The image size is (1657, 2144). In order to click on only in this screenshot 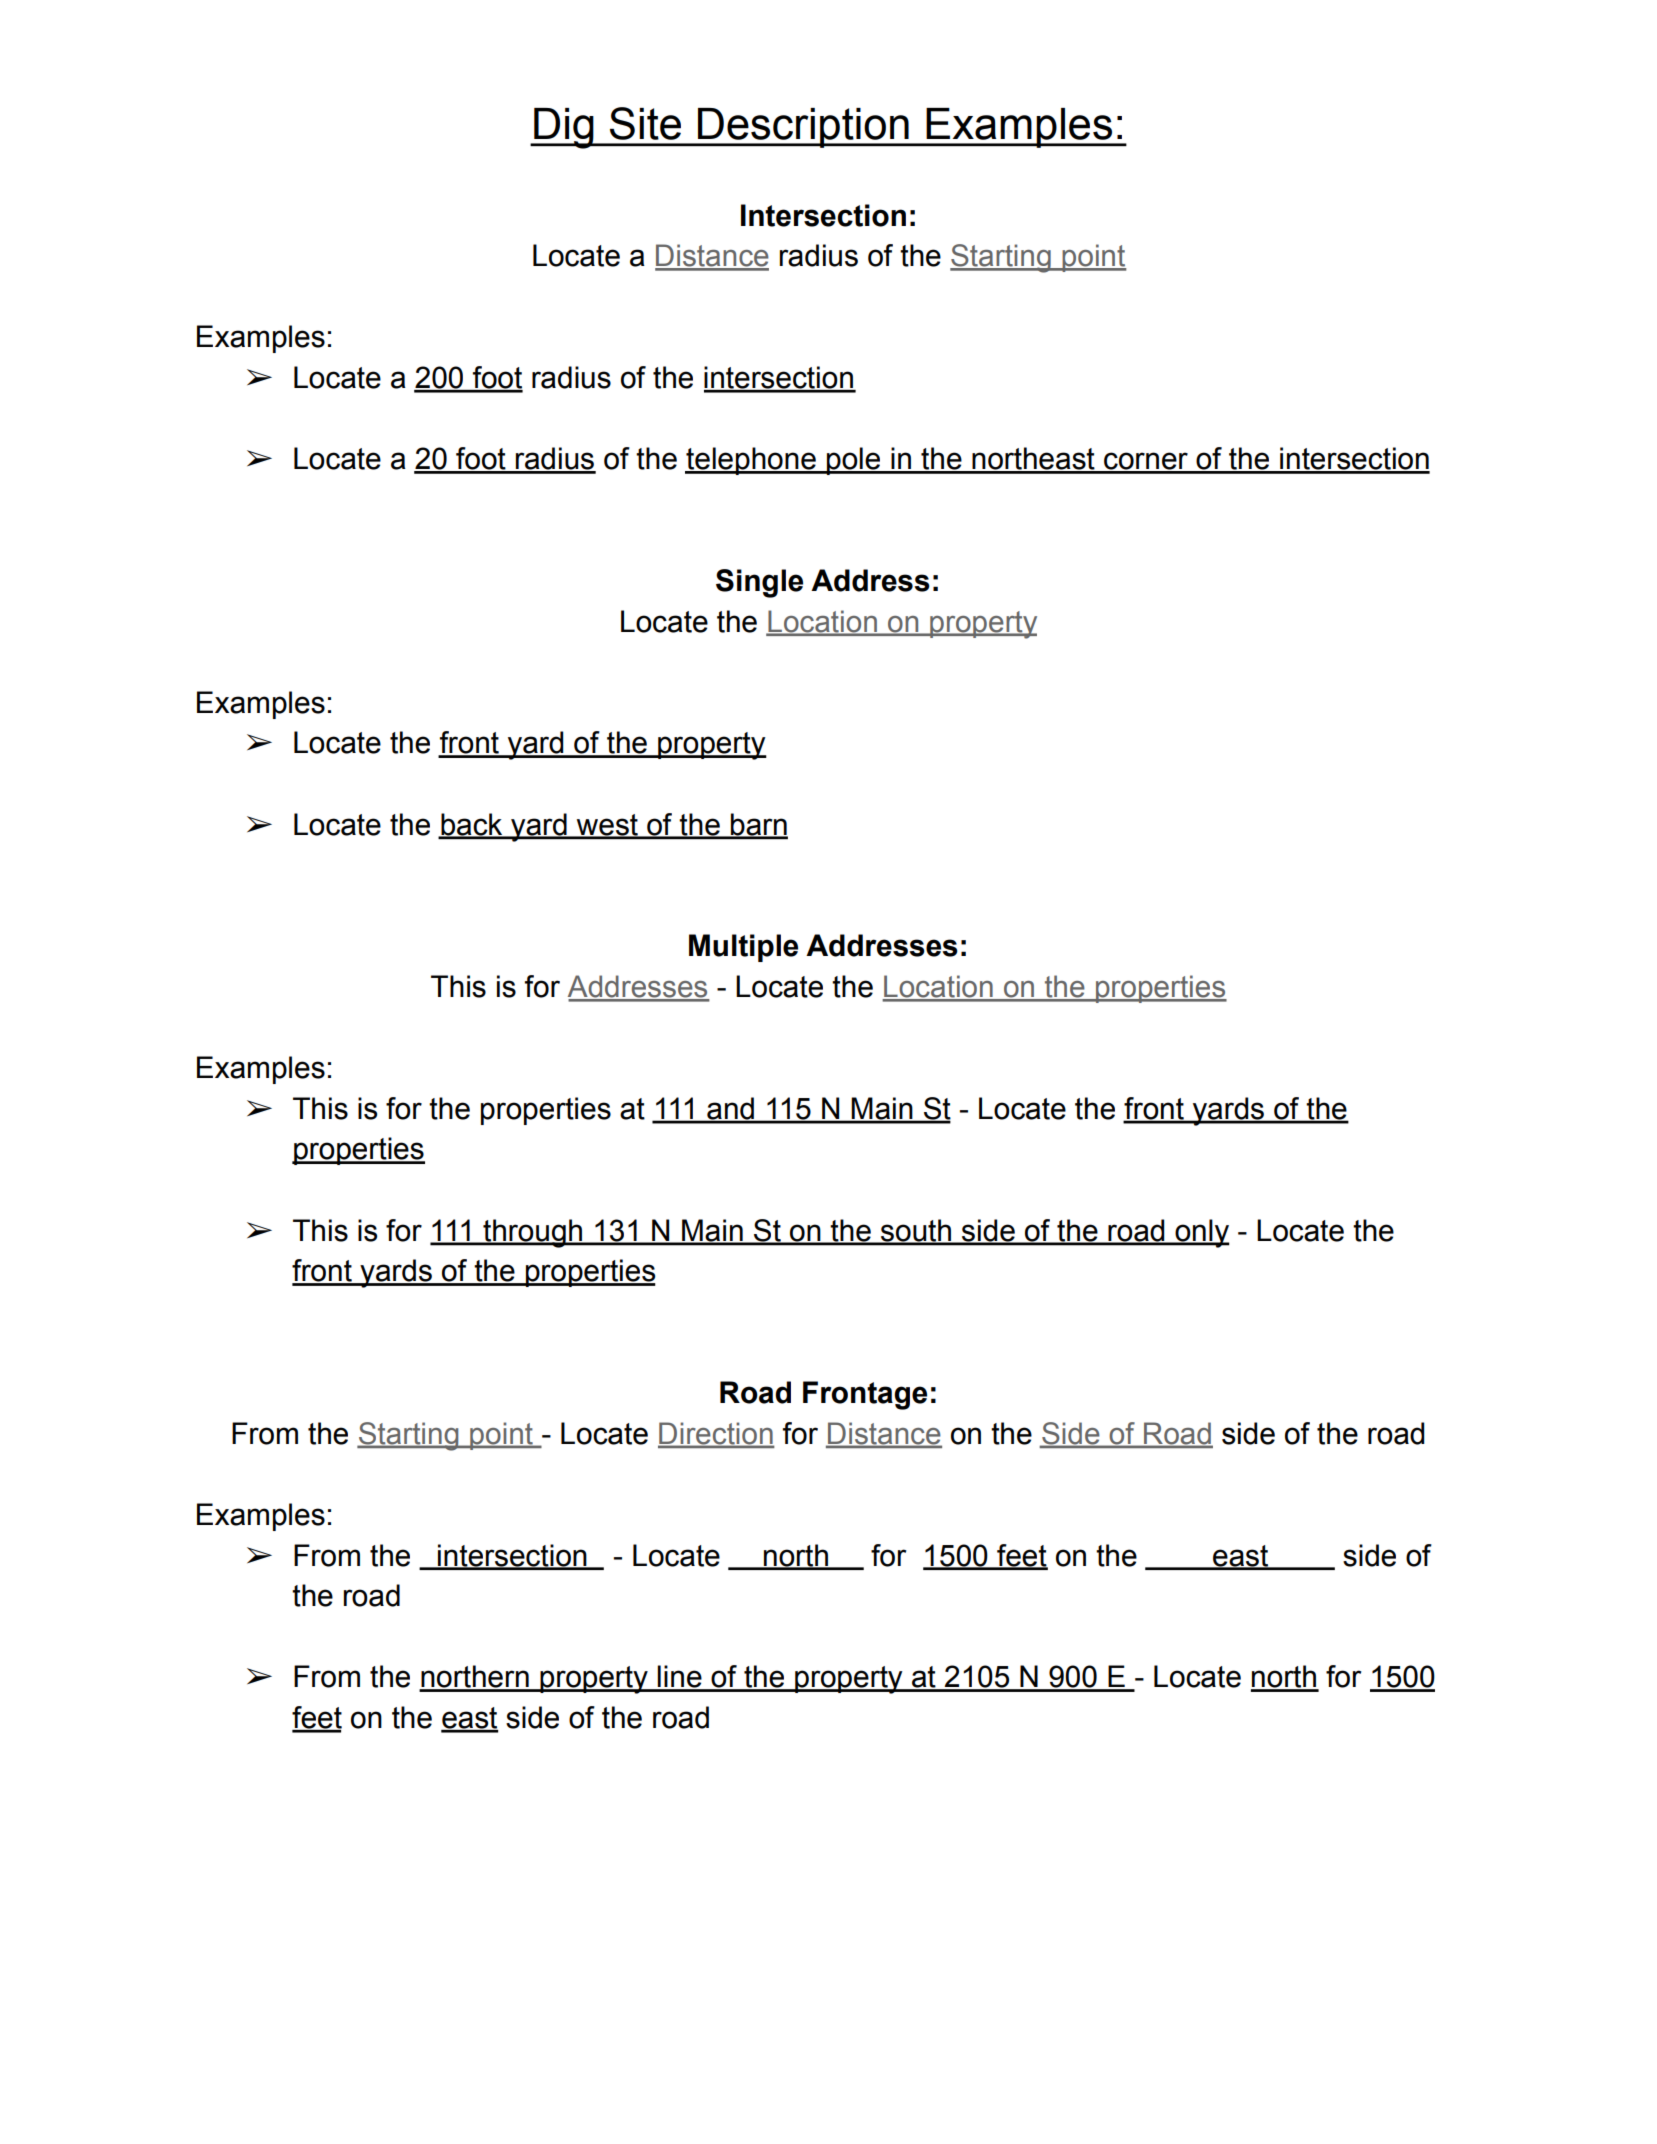, I will do `click(1201, 1233)`.
